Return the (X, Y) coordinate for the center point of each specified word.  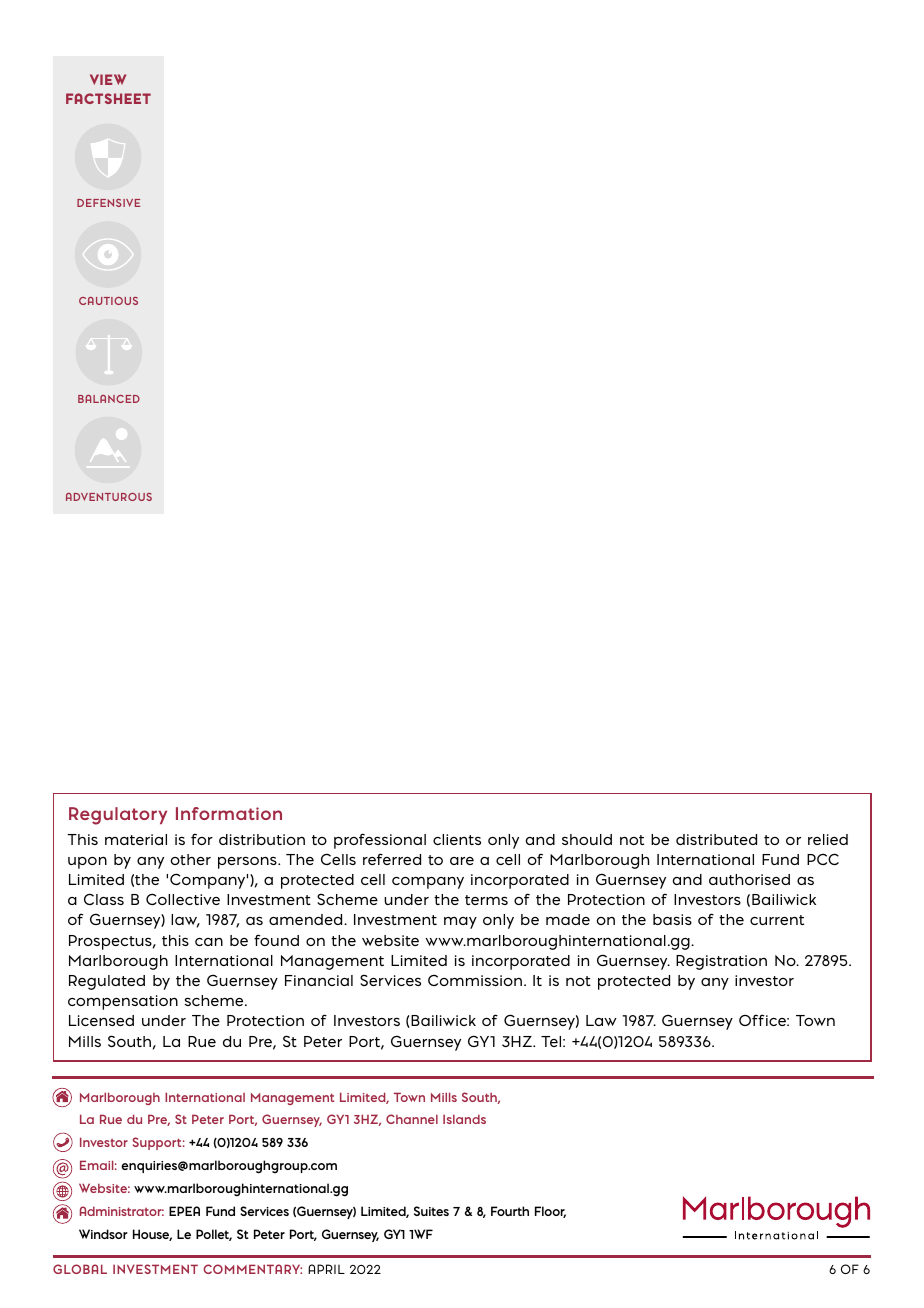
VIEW (108, 79)
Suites (431, 1211)
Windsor (103, 1234)
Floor (550, 1212)
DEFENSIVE (108, 203)
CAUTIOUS (108, 301)
